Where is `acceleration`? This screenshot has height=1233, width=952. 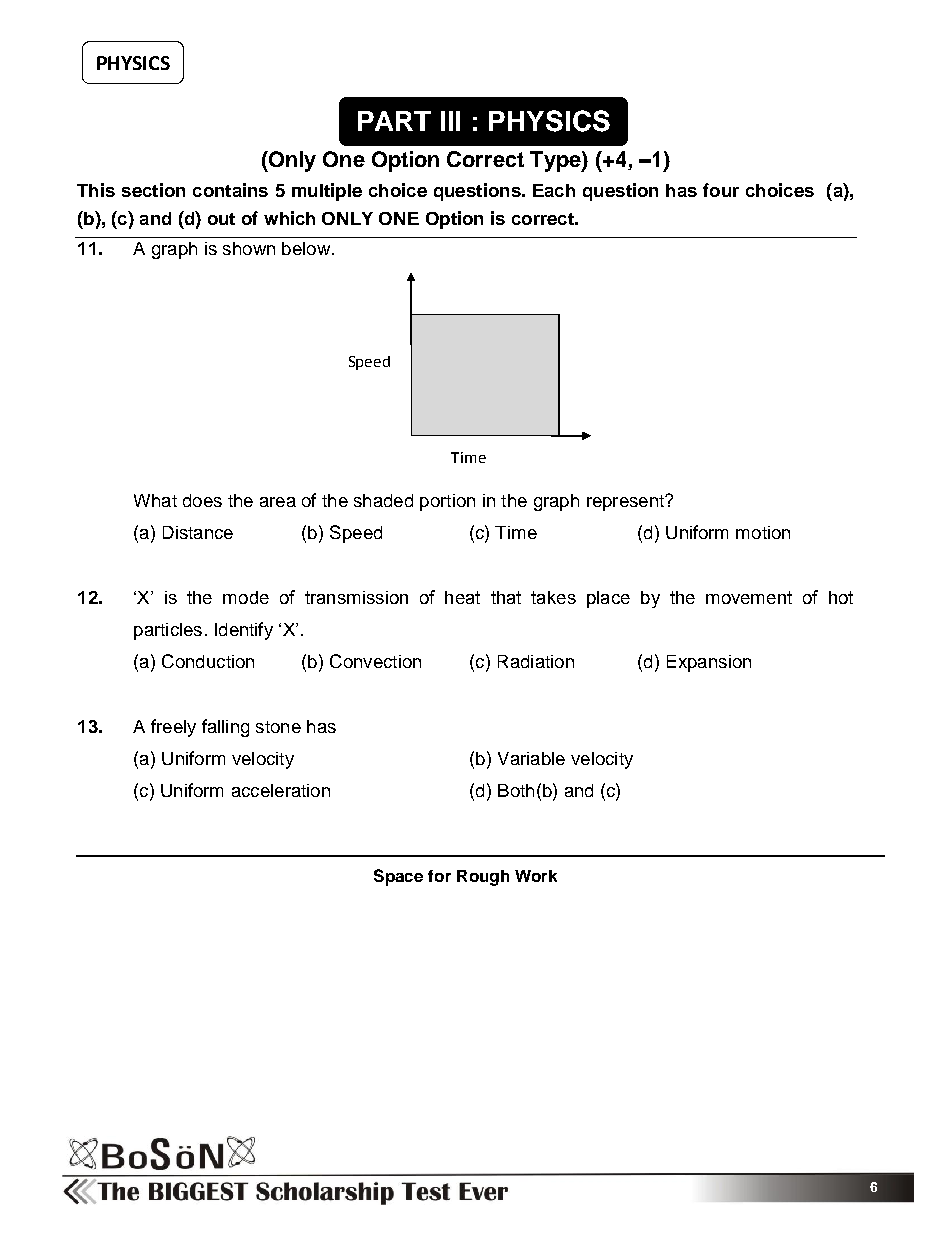 acceleration is located at coordinates (281, 790).
